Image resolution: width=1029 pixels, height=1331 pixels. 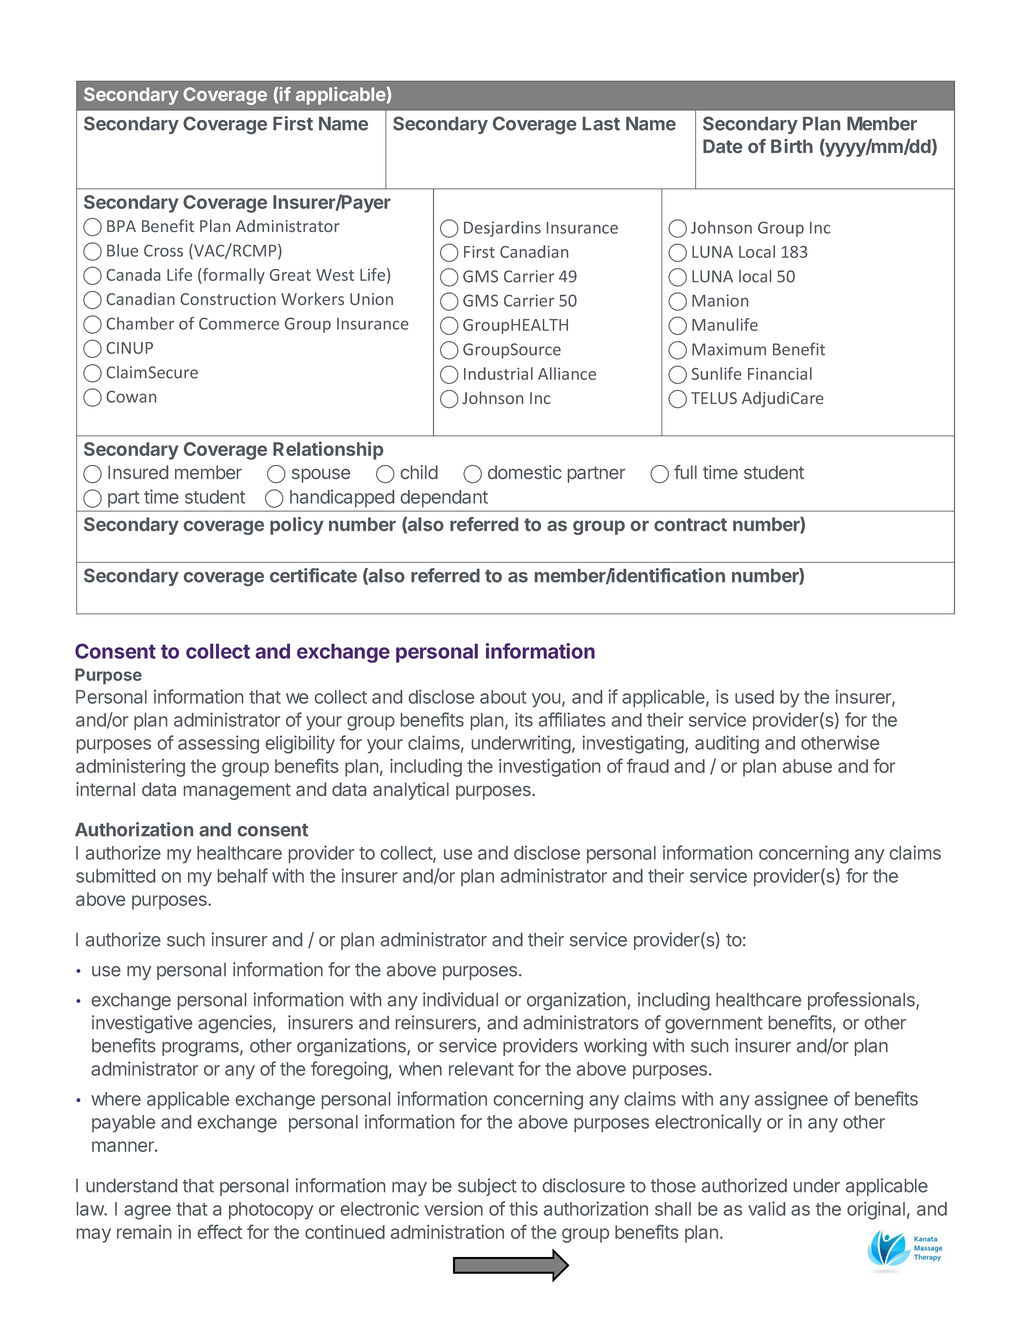 I want to click on BPA, so click(x=121, y=226).
